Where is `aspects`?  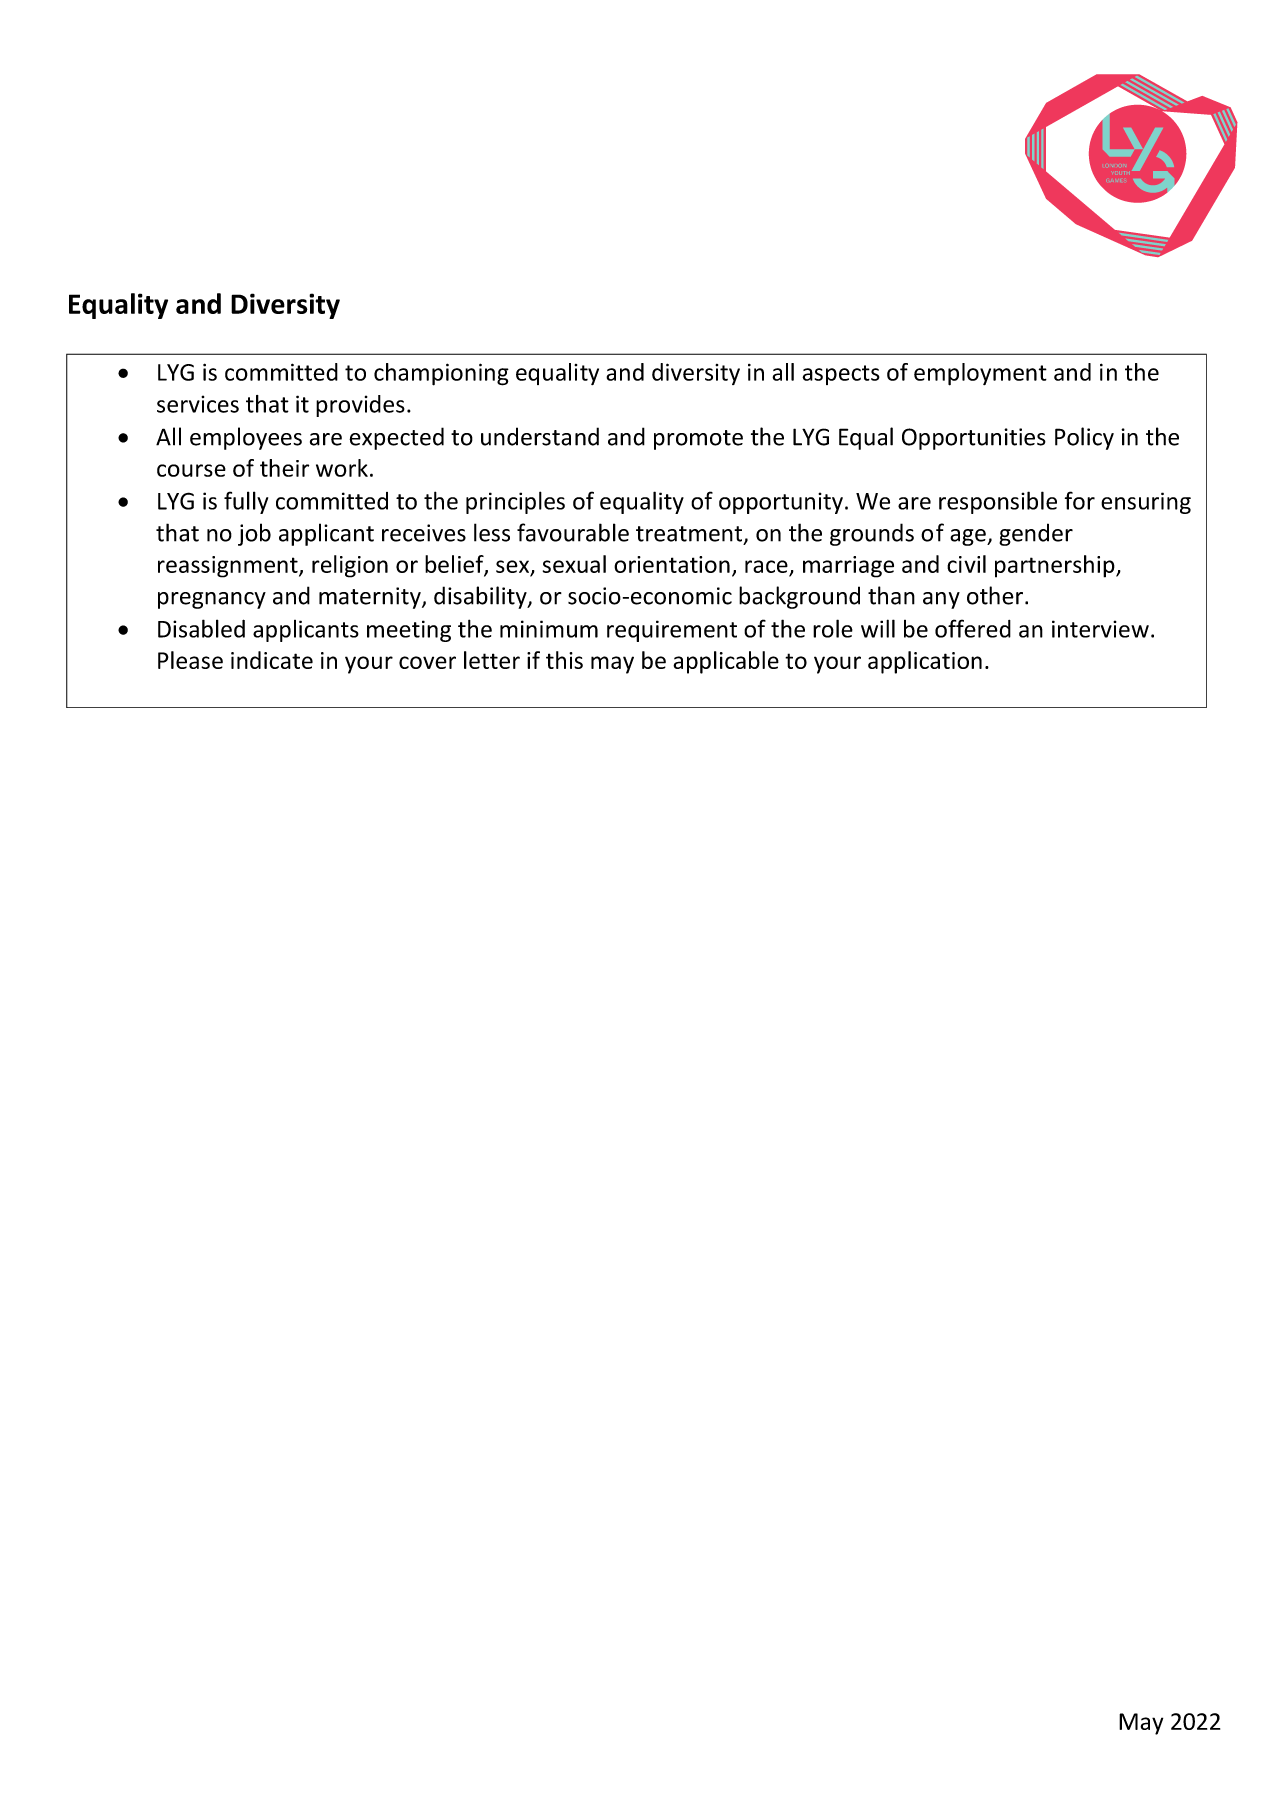
aspects is located at coordinates (841, 375).
